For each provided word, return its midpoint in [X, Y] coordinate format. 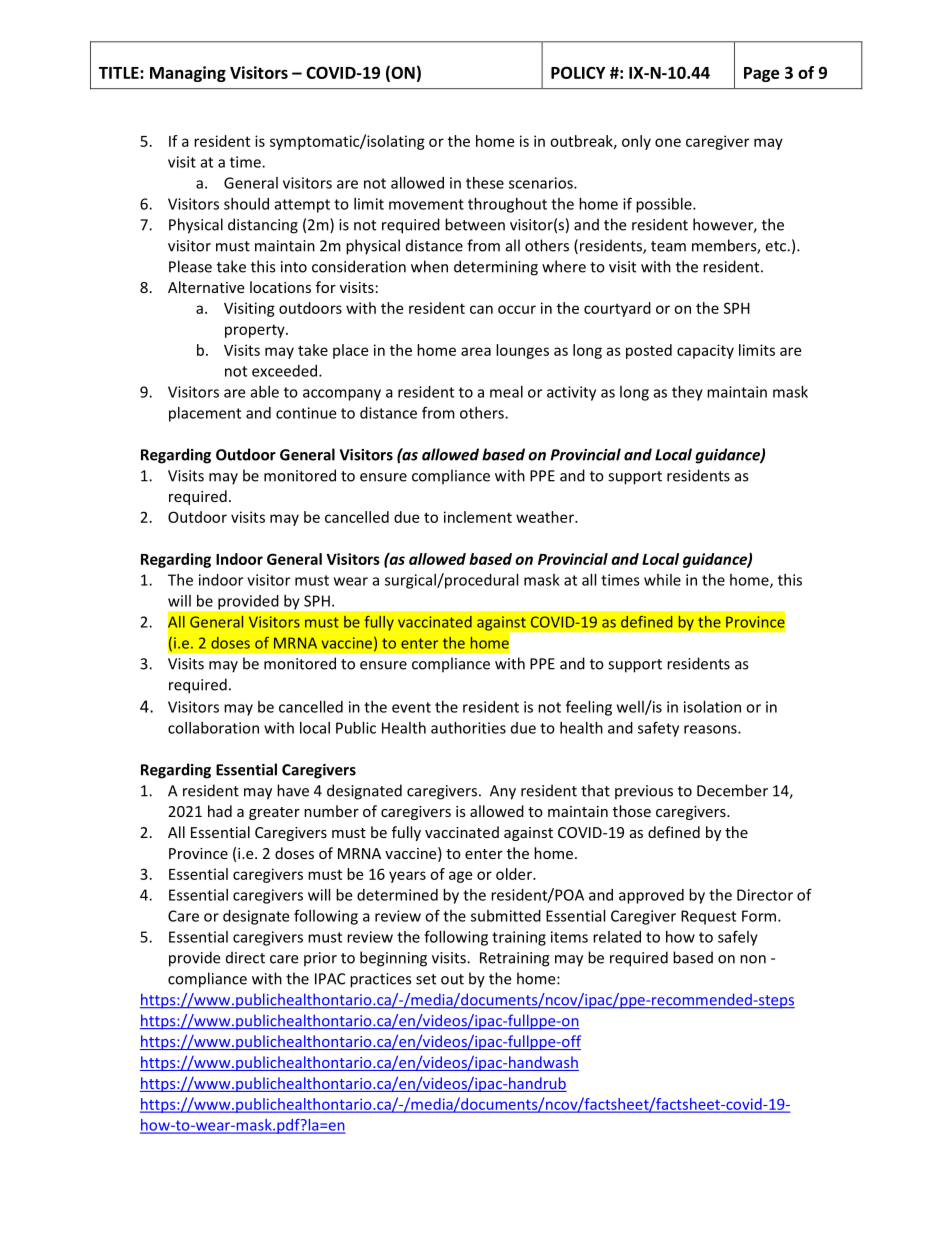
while [662, 580]
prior [320, 959]
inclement [478, 517]
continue [306, 413]
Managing [188, 74]
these [485, 183]
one [668, 142]
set [426, 979]
